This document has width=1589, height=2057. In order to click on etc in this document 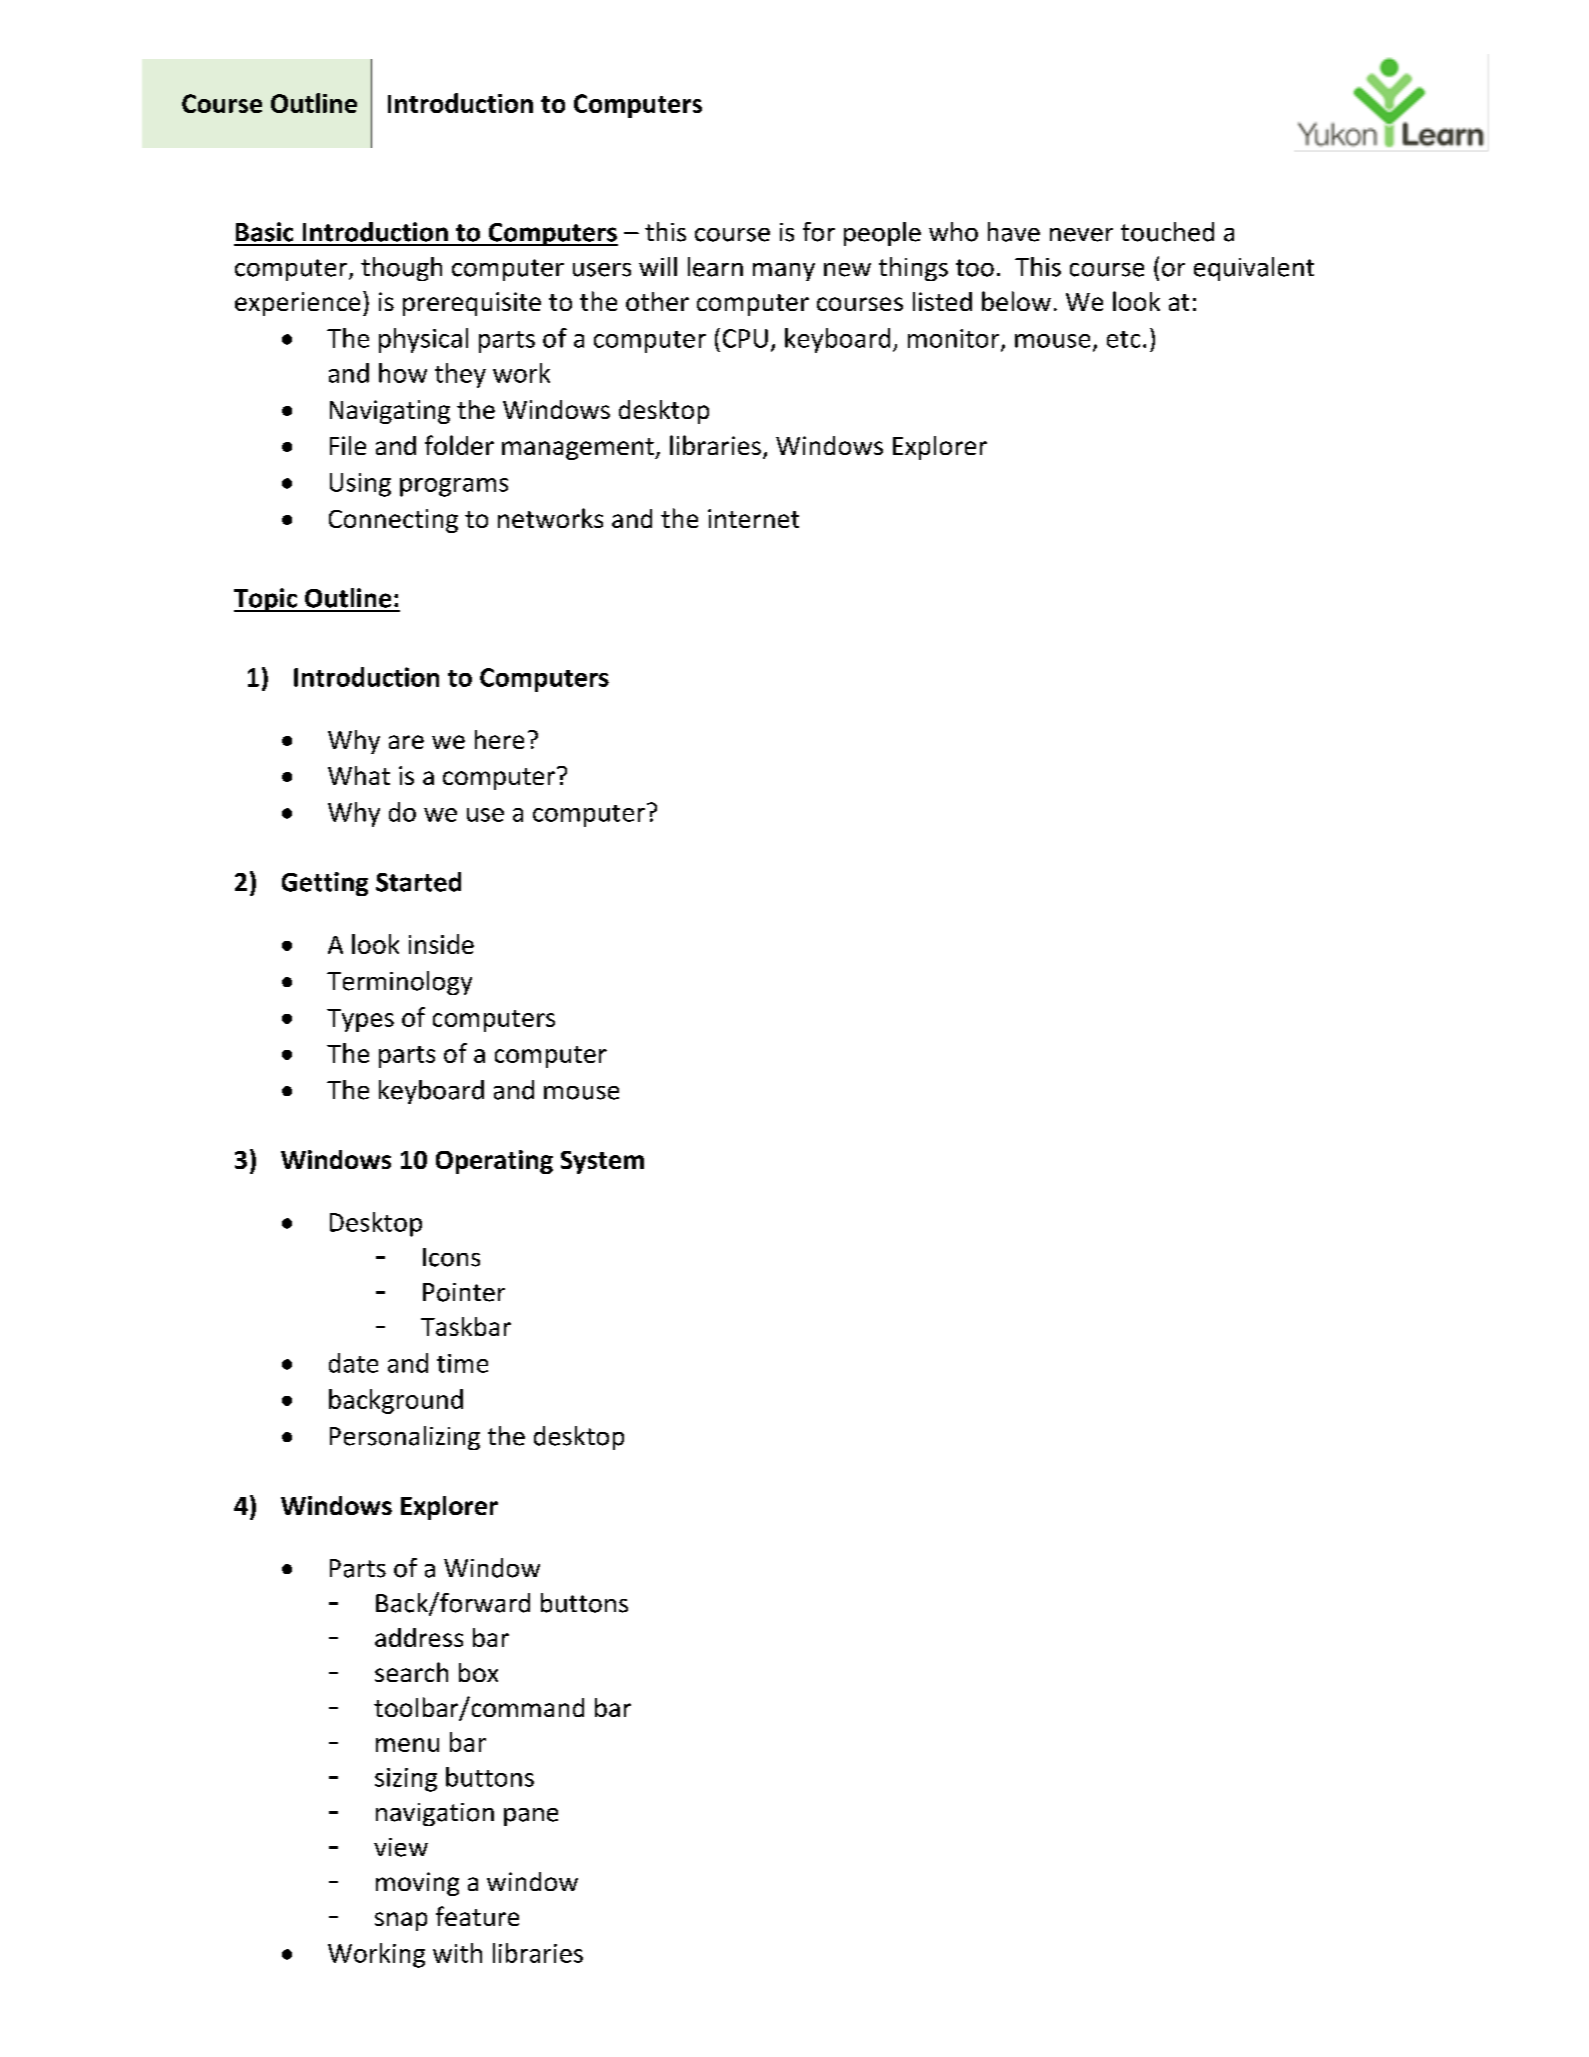, I will do `click(1123, 339)`.
